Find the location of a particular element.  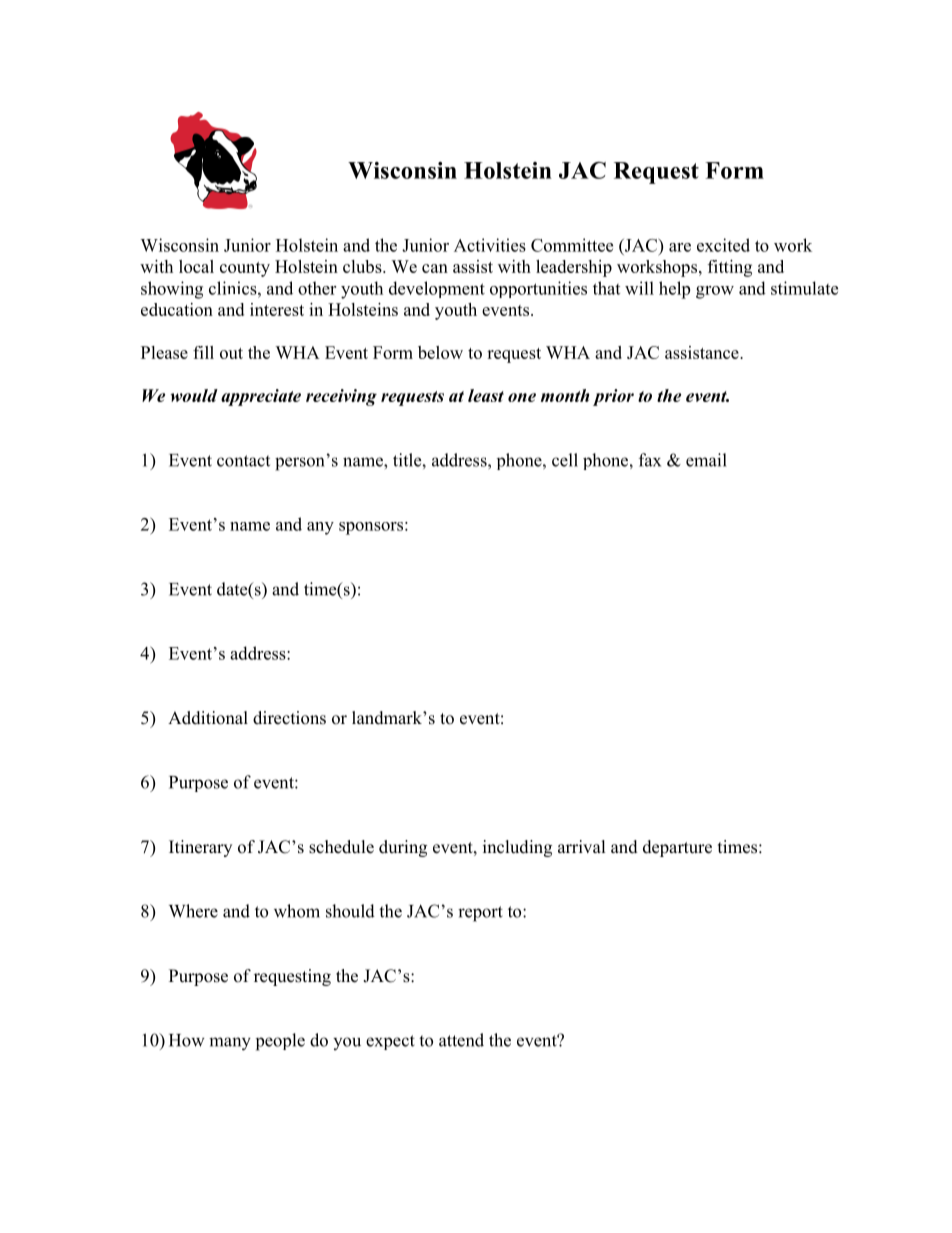

fitting is located at coordinates (730, 268).
